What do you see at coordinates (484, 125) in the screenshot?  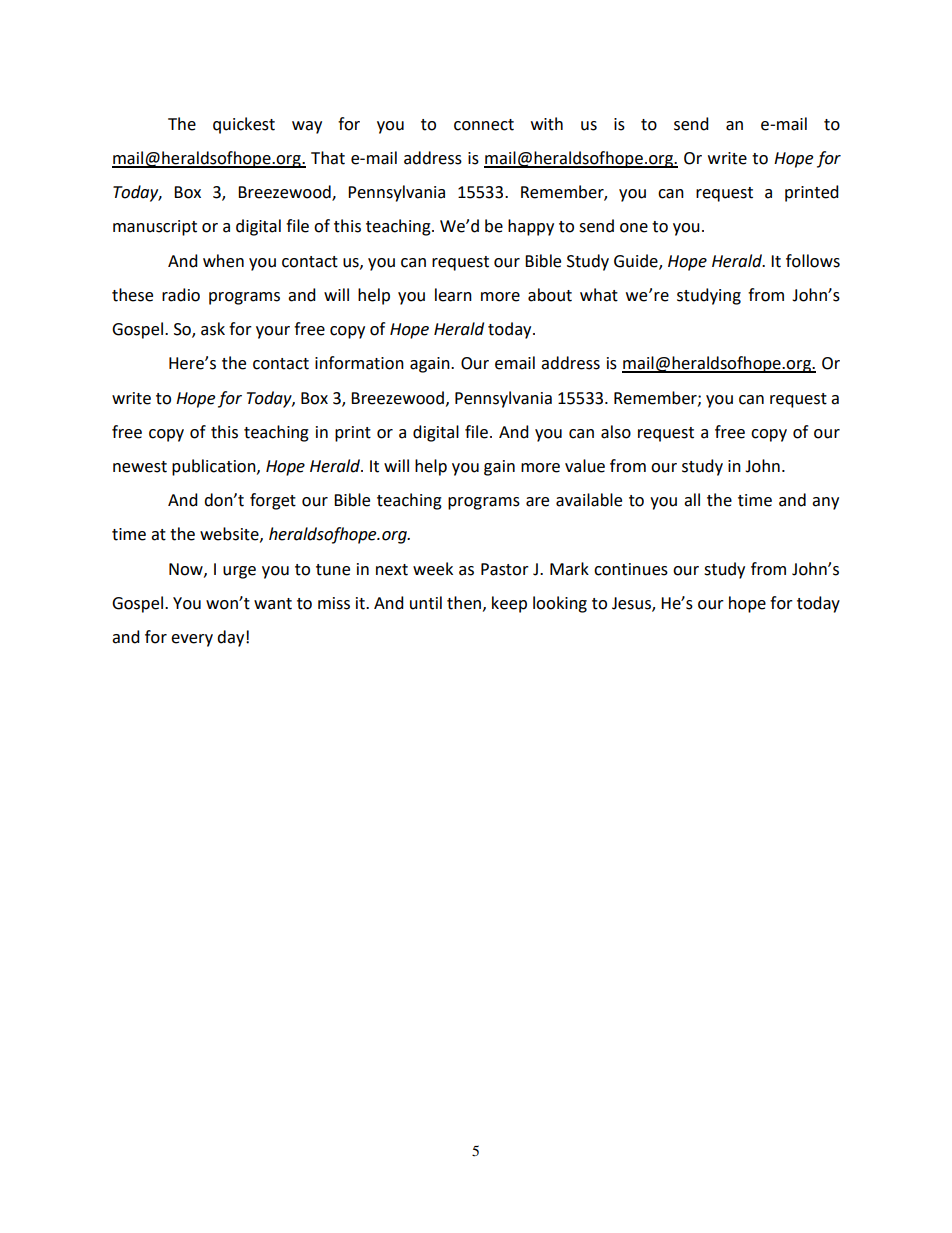 I see `connect` at bounding box center [484, 125].
